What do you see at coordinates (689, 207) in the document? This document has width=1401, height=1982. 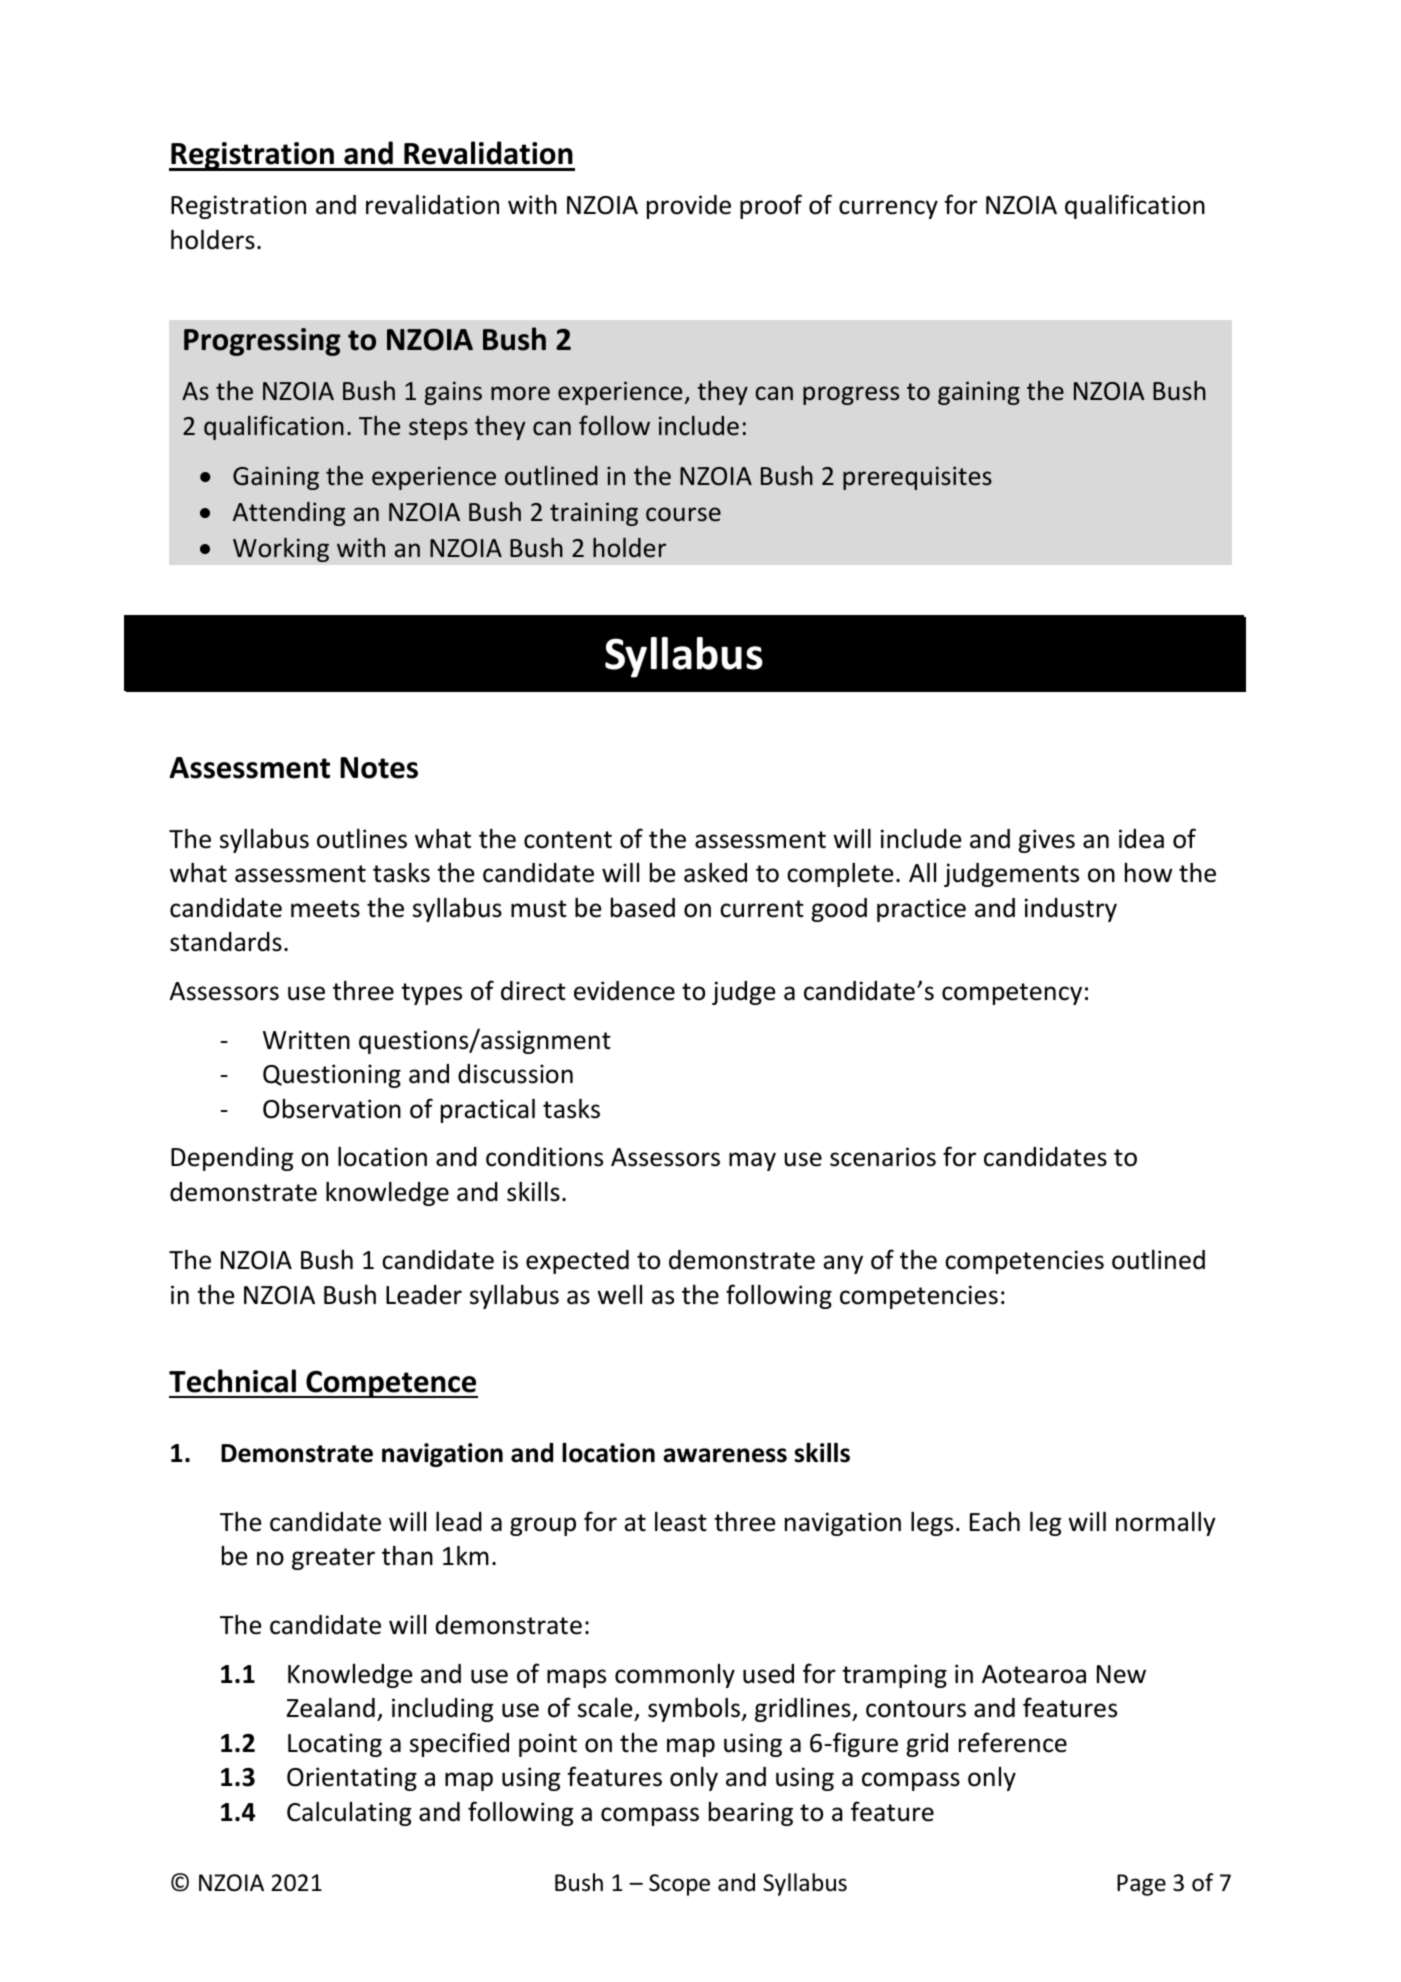 I see `provide` at bounding box center [689, 207].
